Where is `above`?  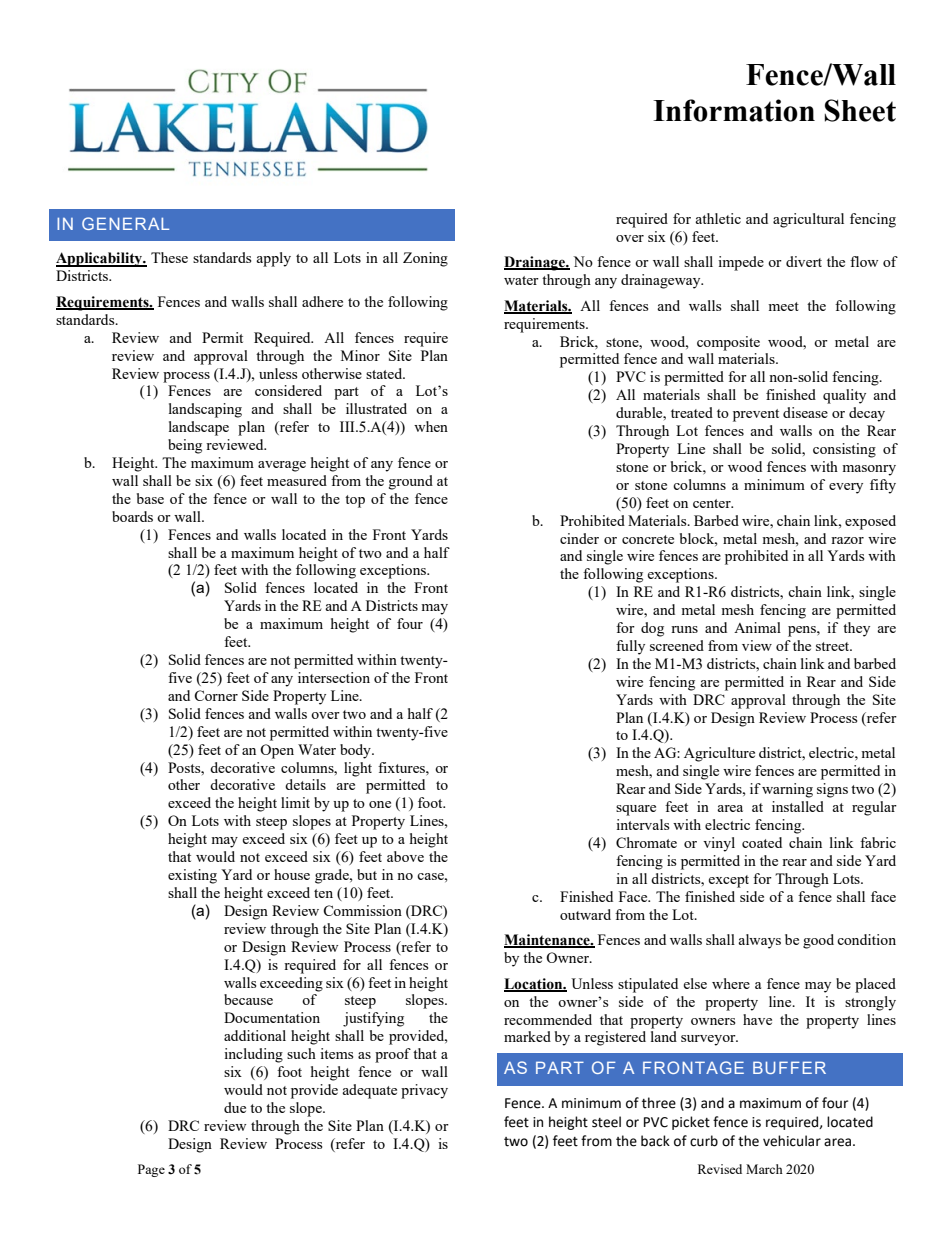 above is located at coordinates (405, 856).
